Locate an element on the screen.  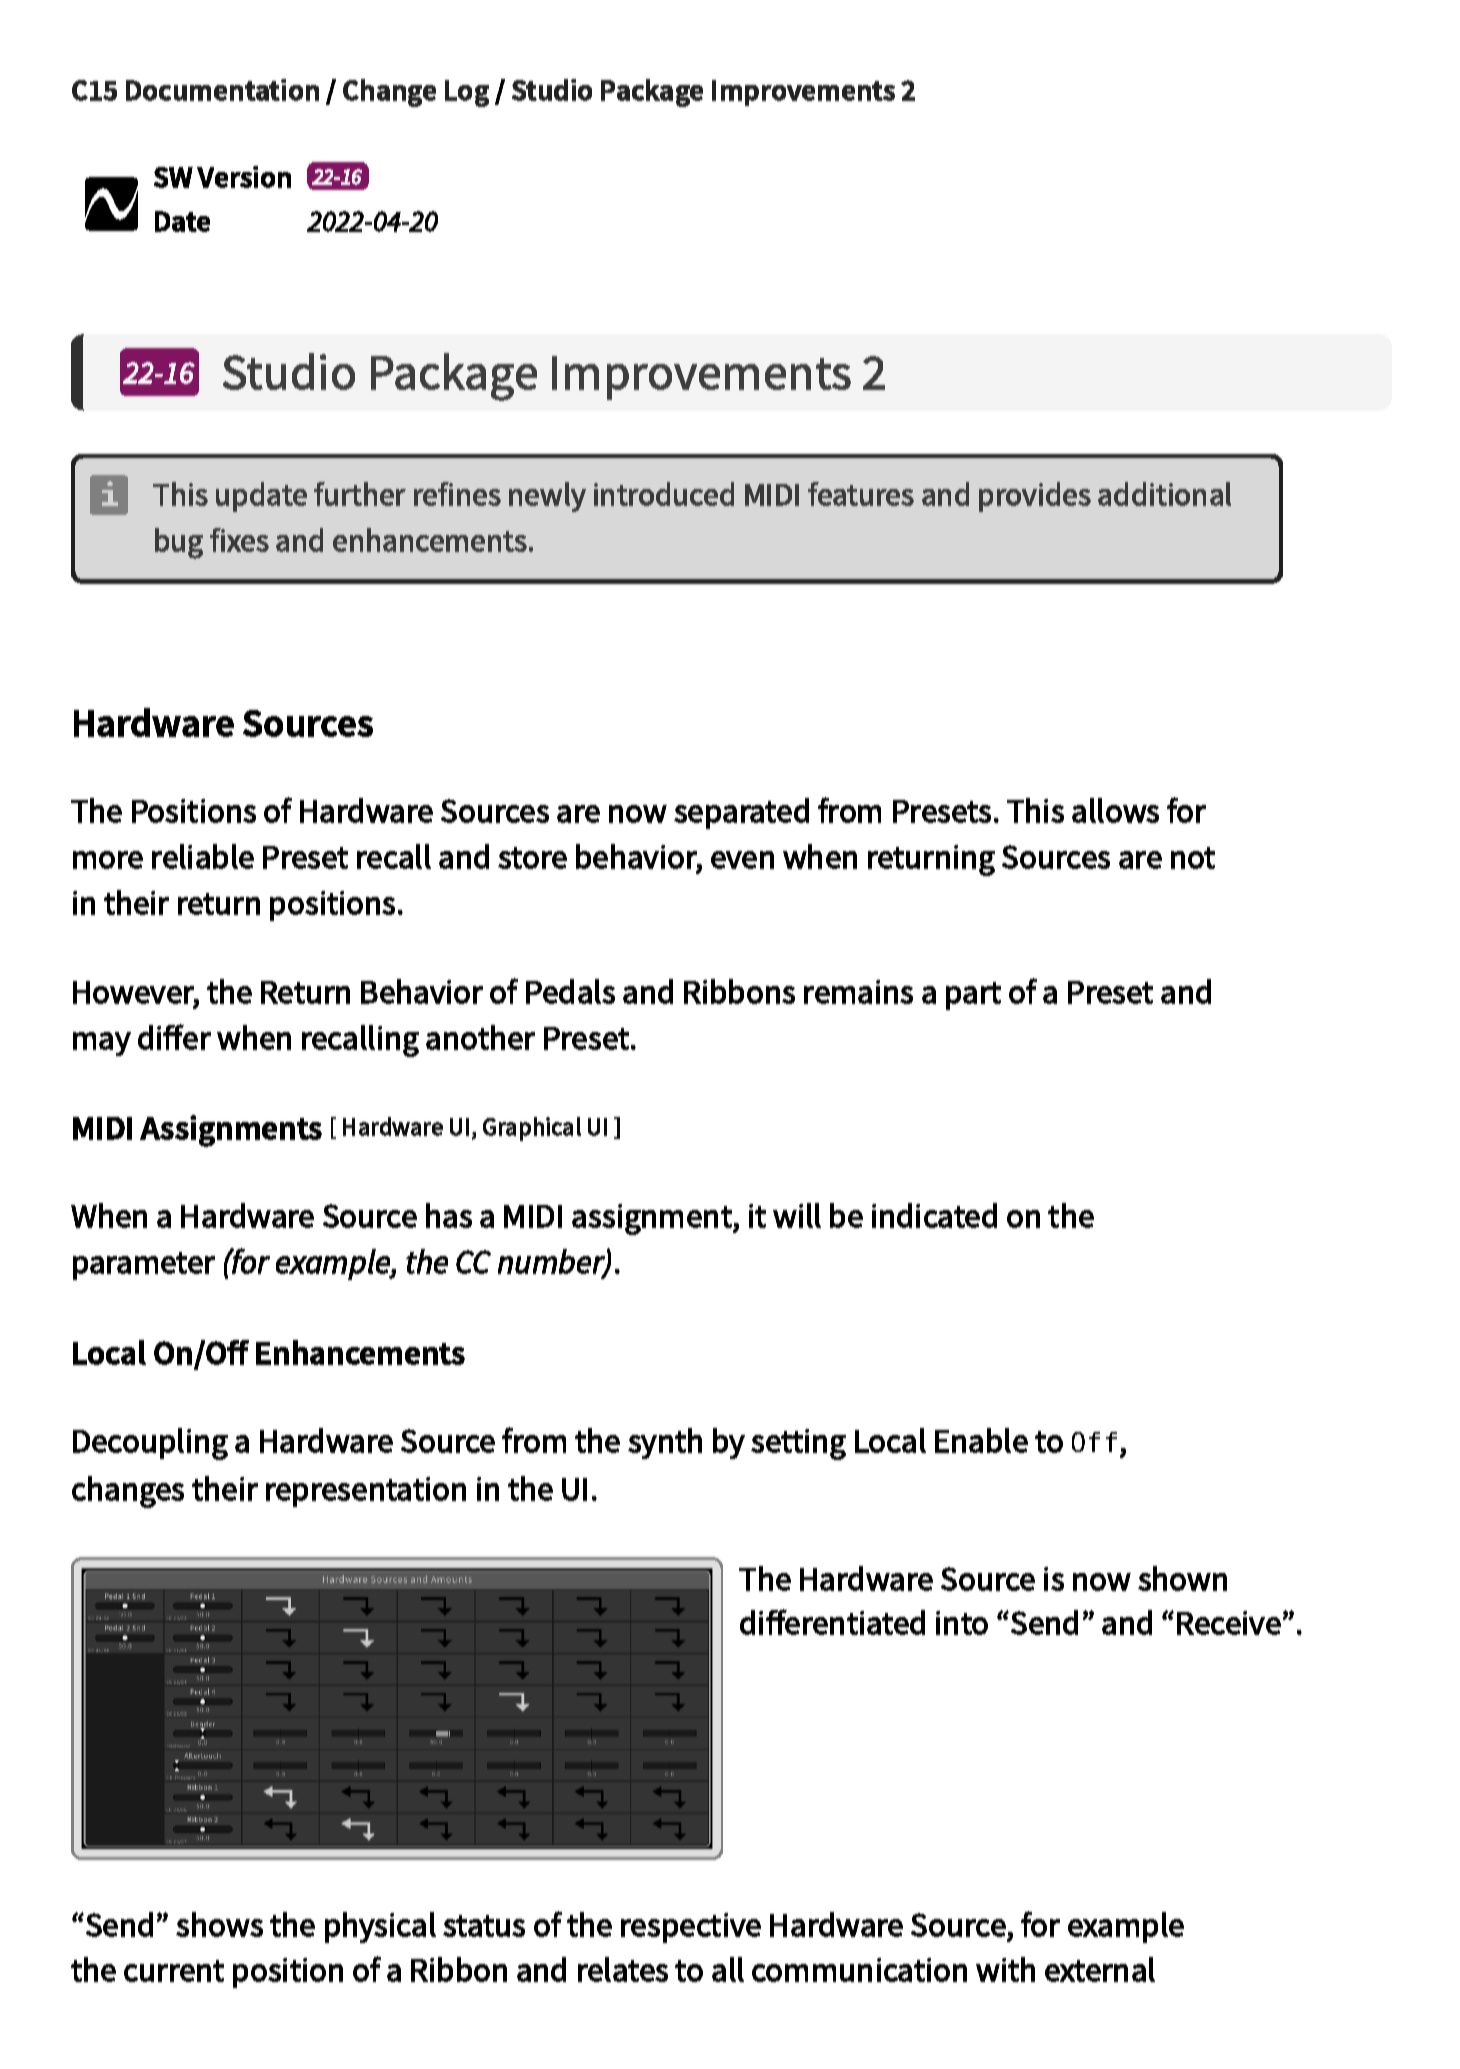
parameter is located at coordinates (144, 1266).
